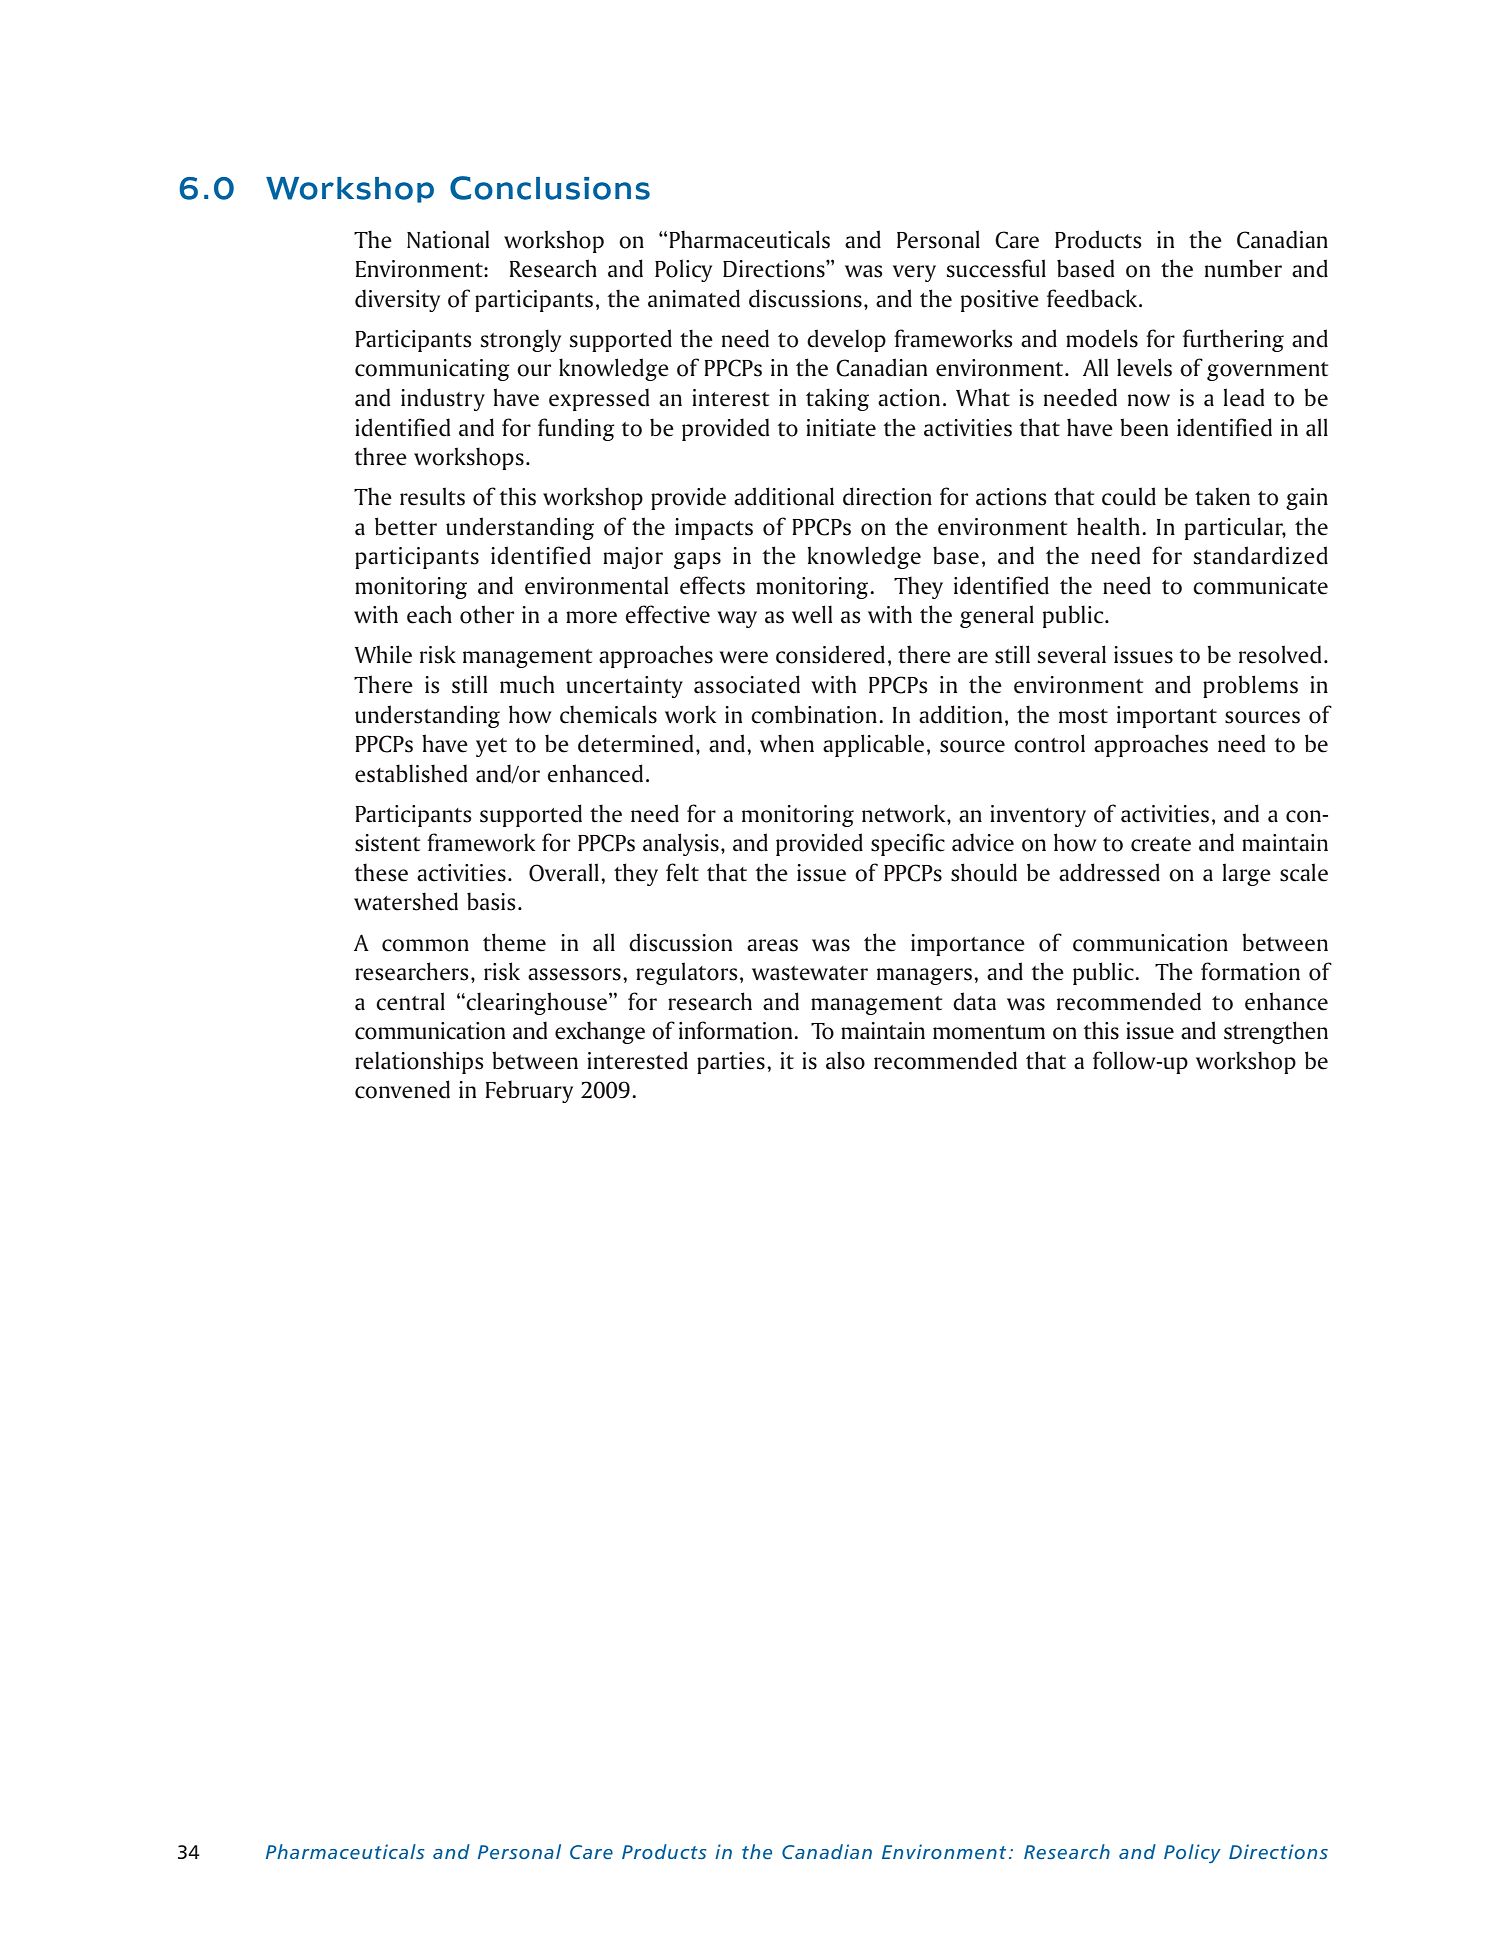 This page has height=1949, width=1506. Describe the element at coordinates (448, 239) in the page. I see `National` at that location.
